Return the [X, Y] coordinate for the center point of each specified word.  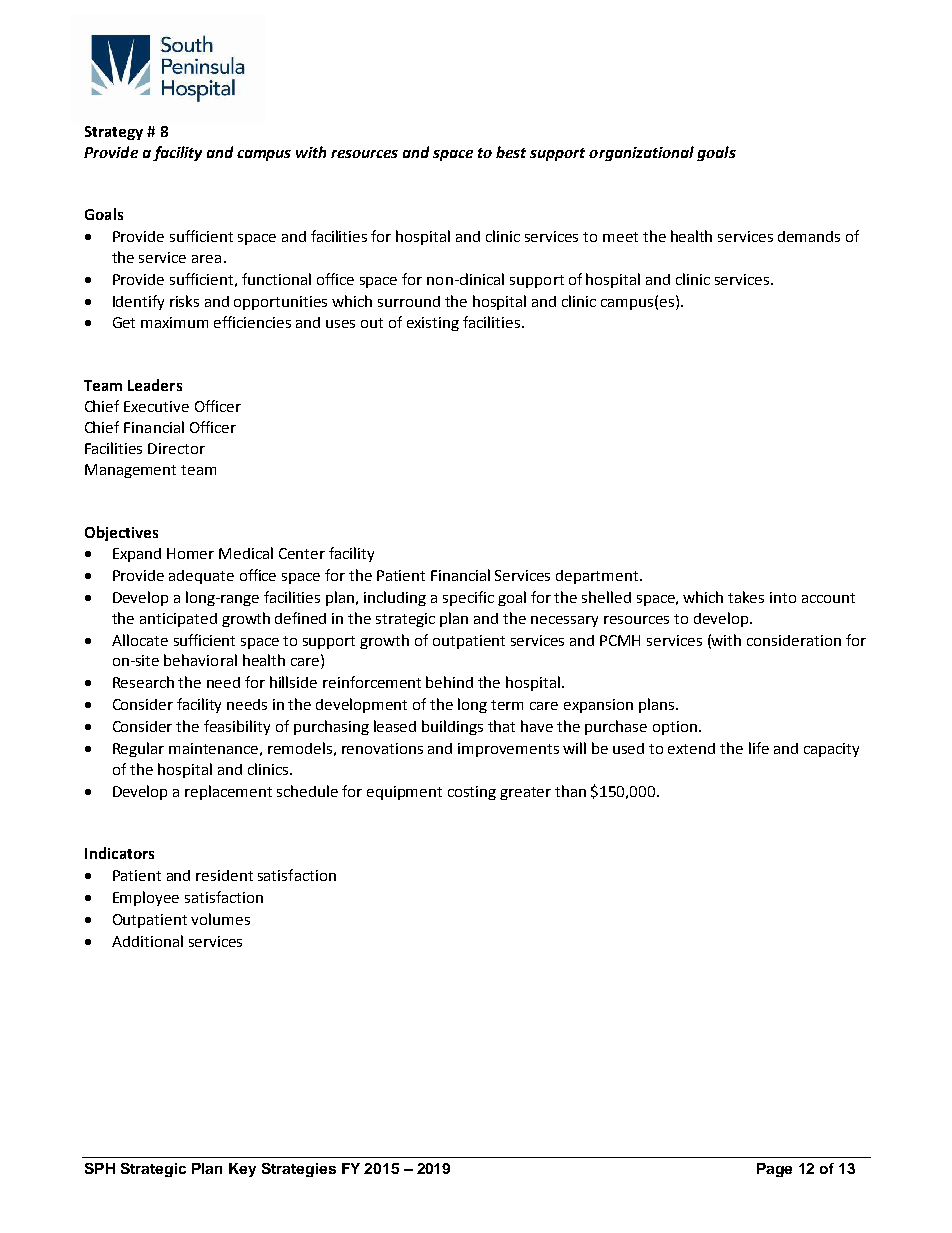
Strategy [114, 133]
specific [468, 598]
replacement [228, 792]
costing [472, 793]
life [759, 748]
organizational [641, 153]
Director [176, 448]
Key [242, 1170]
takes [746, 597]
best [511, 152]
